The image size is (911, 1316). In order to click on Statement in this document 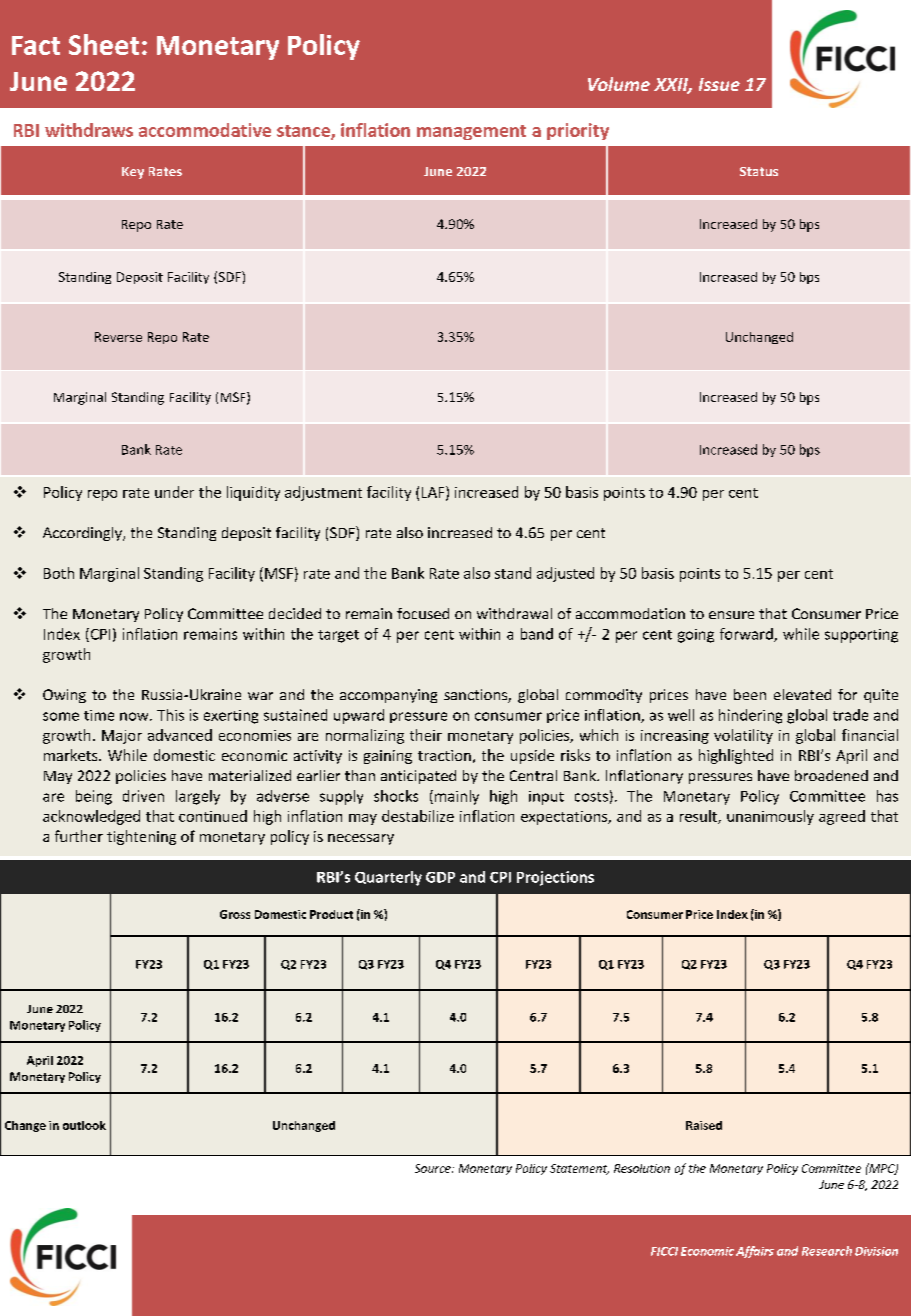, I will do `click(579, 1169)`.
